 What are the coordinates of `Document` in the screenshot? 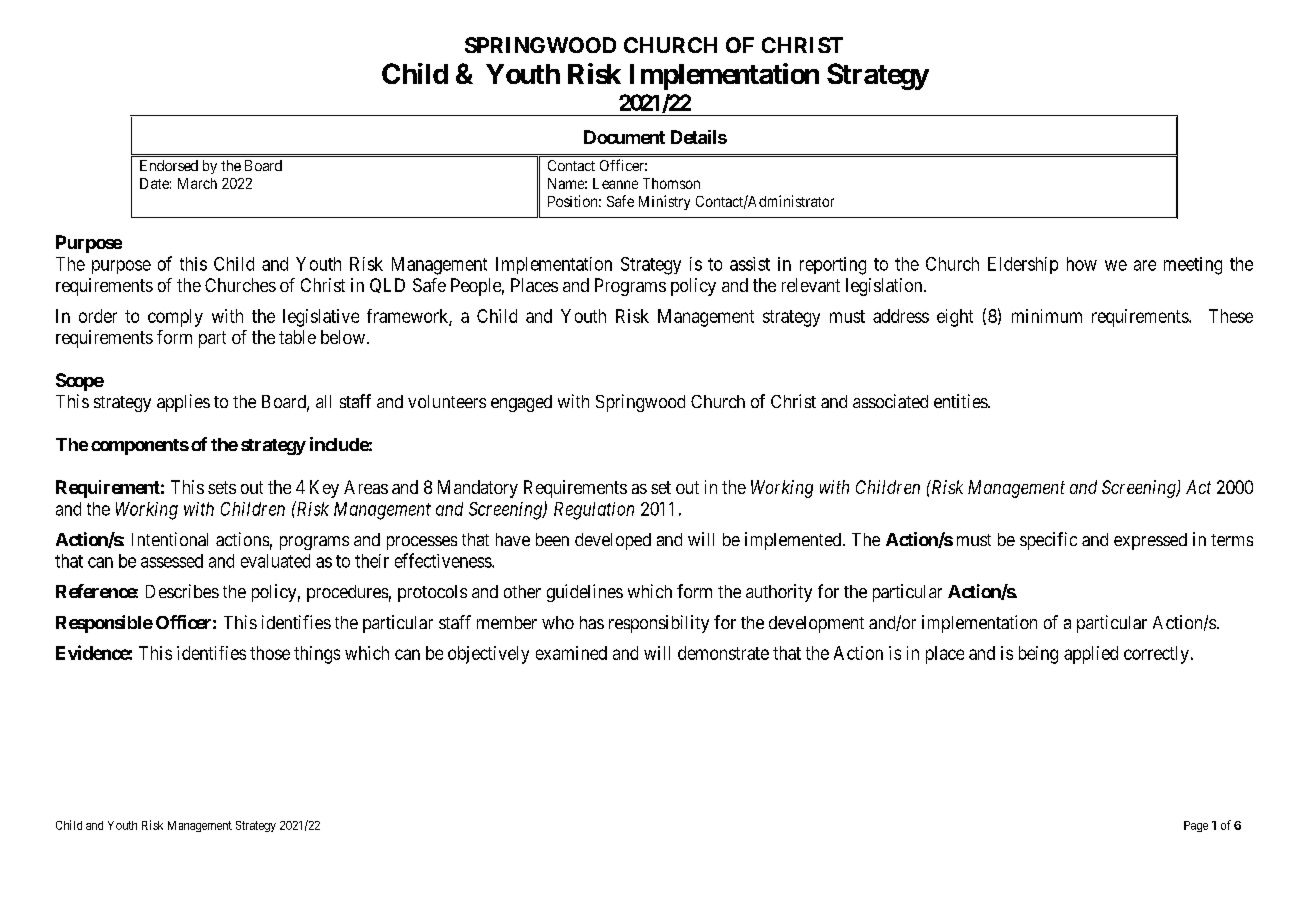 It's located at (624, 137).
